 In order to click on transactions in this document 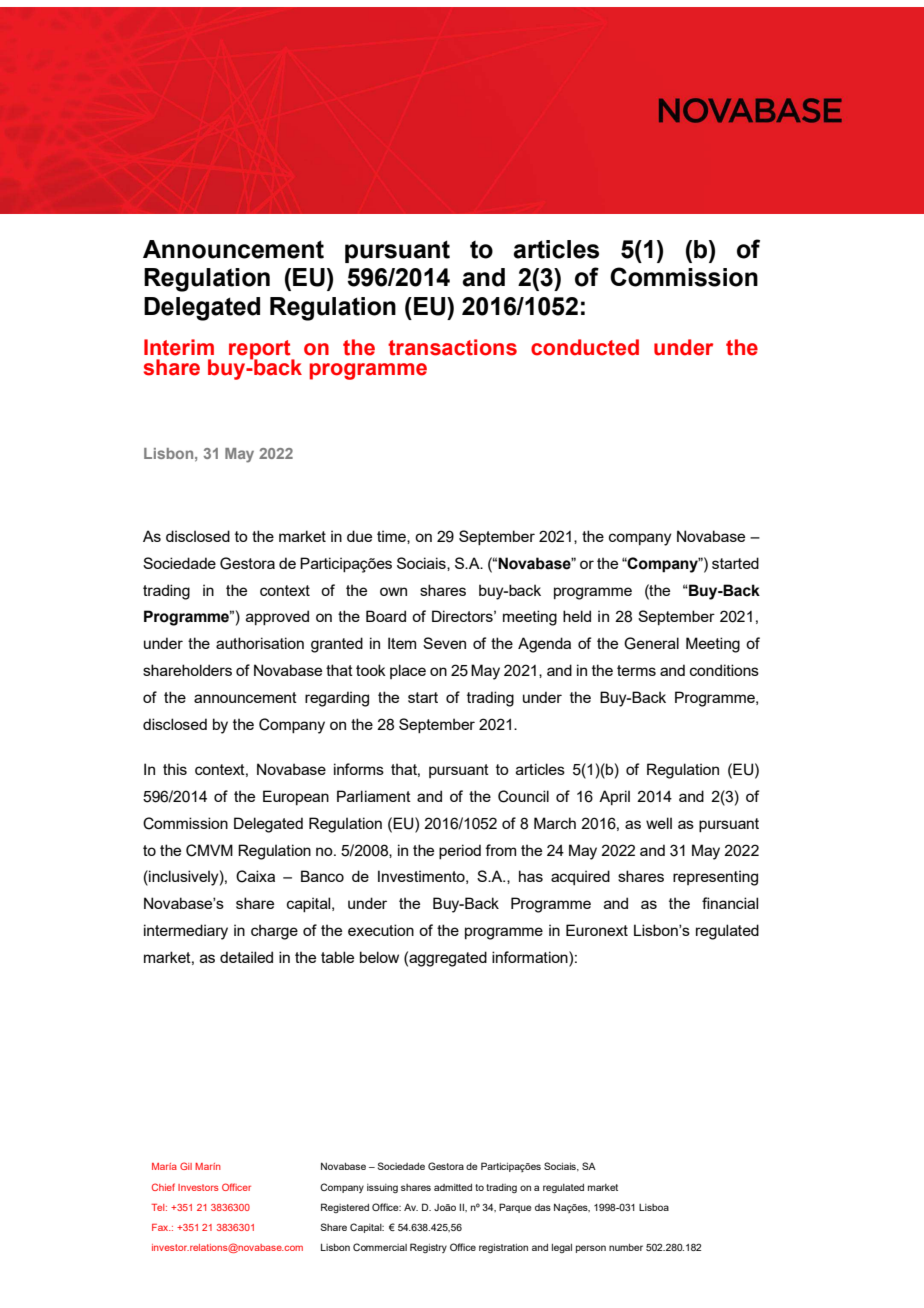, I will do `click(452, 347)`.
